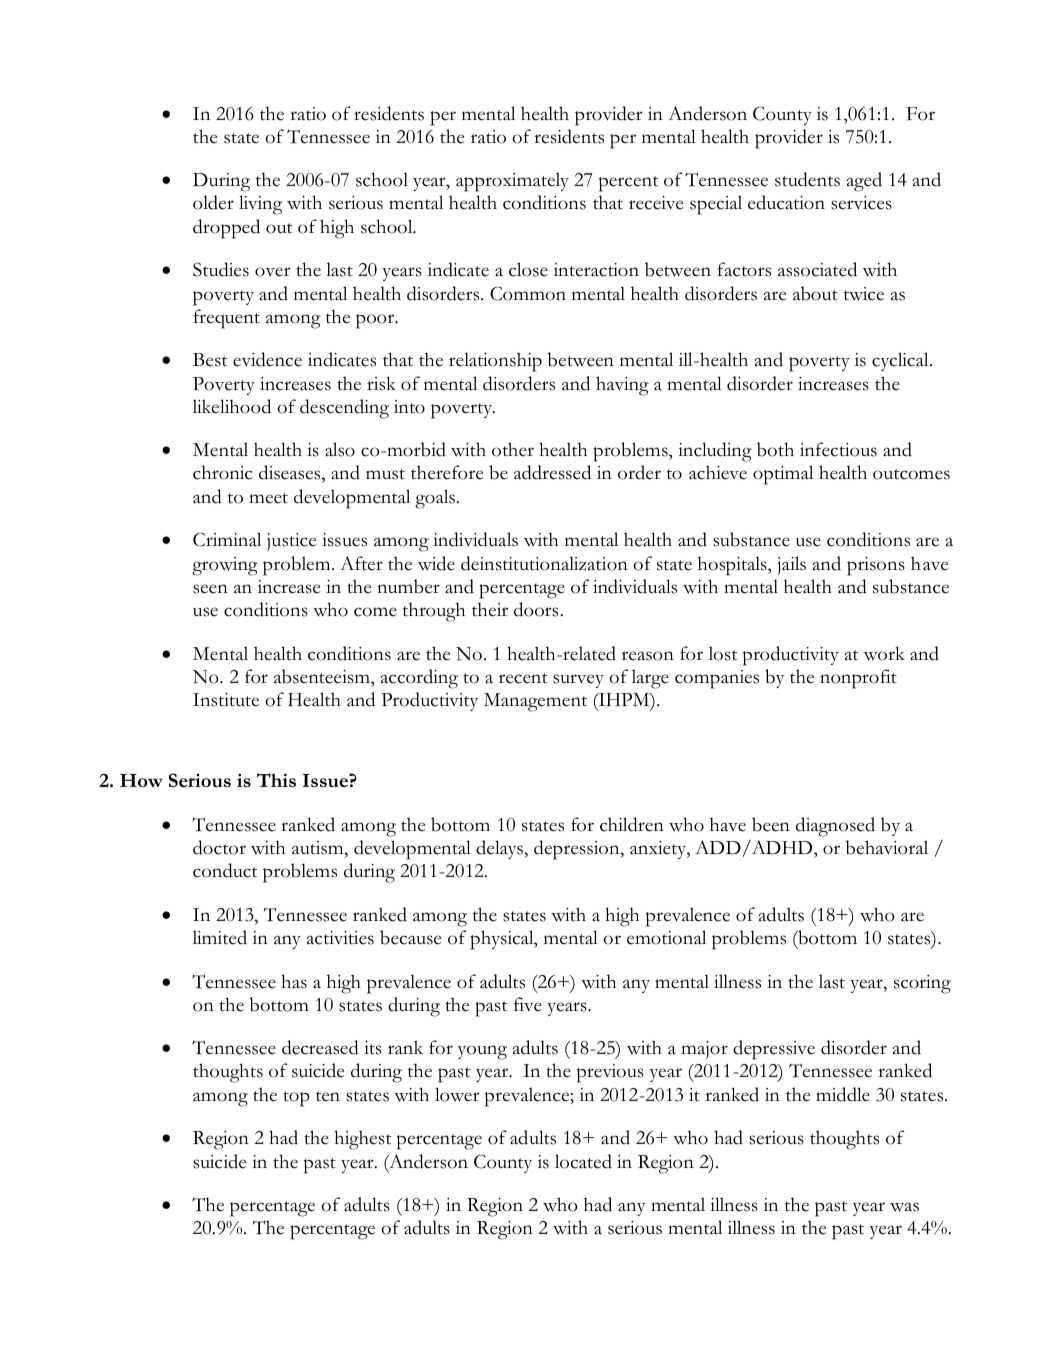 This screenshot has width=1055, height=1365. Describe the element at coordinates (219, 847) in the screenshot. I see `doctor` at that location.
